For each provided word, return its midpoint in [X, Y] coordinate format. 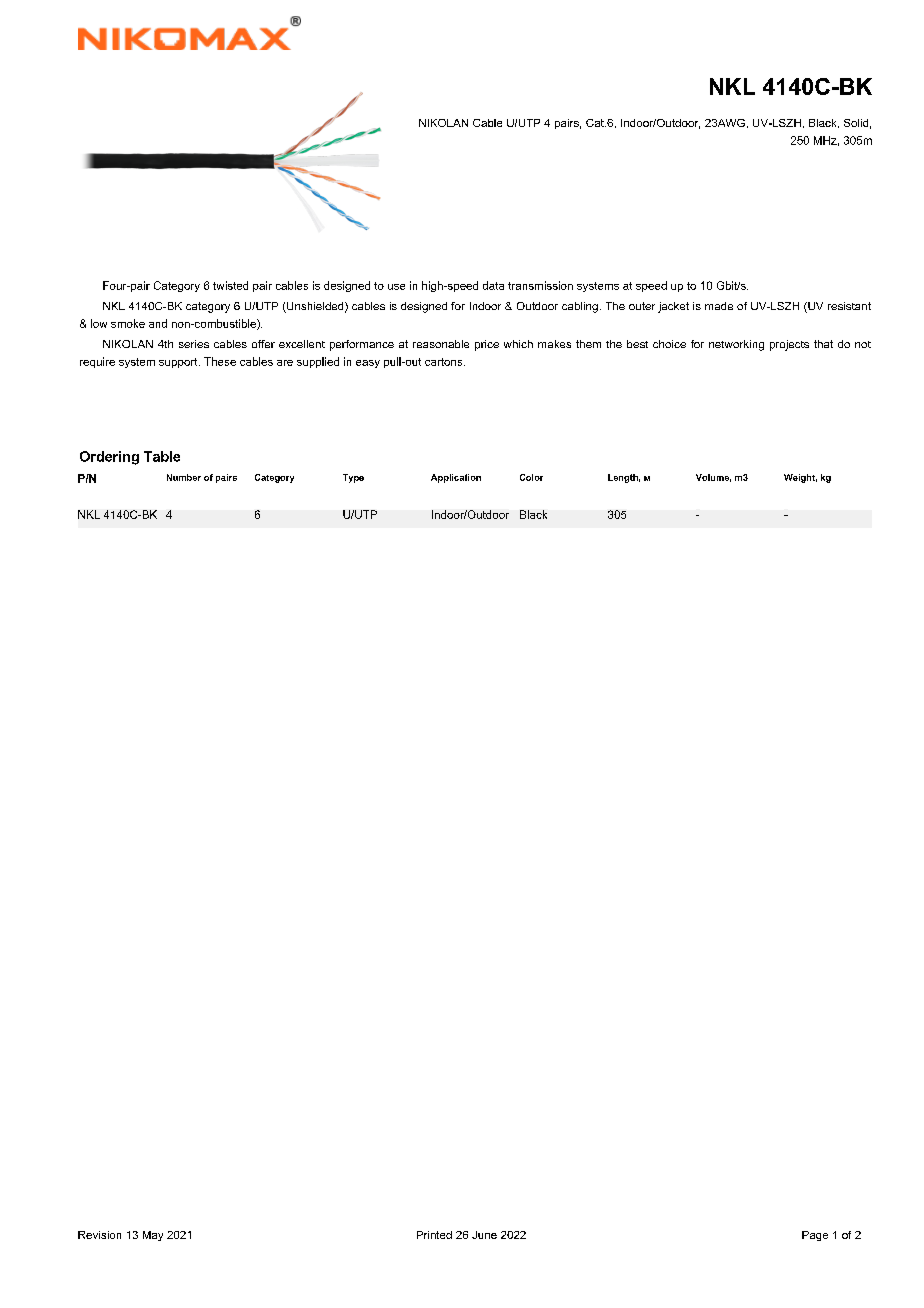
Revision [99, 1235]
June [484, 1235]
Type [353, 478]
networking [736, 345]
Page [815, 1236]
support [179, 363]
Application [456, 478]
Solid [856, 123]
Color [531, 477]
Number [184, 477]
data [493, 285]
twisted [230, 285]
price [487, 345]
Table [162, 456]
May [153, 1236]
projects [789, 345]
